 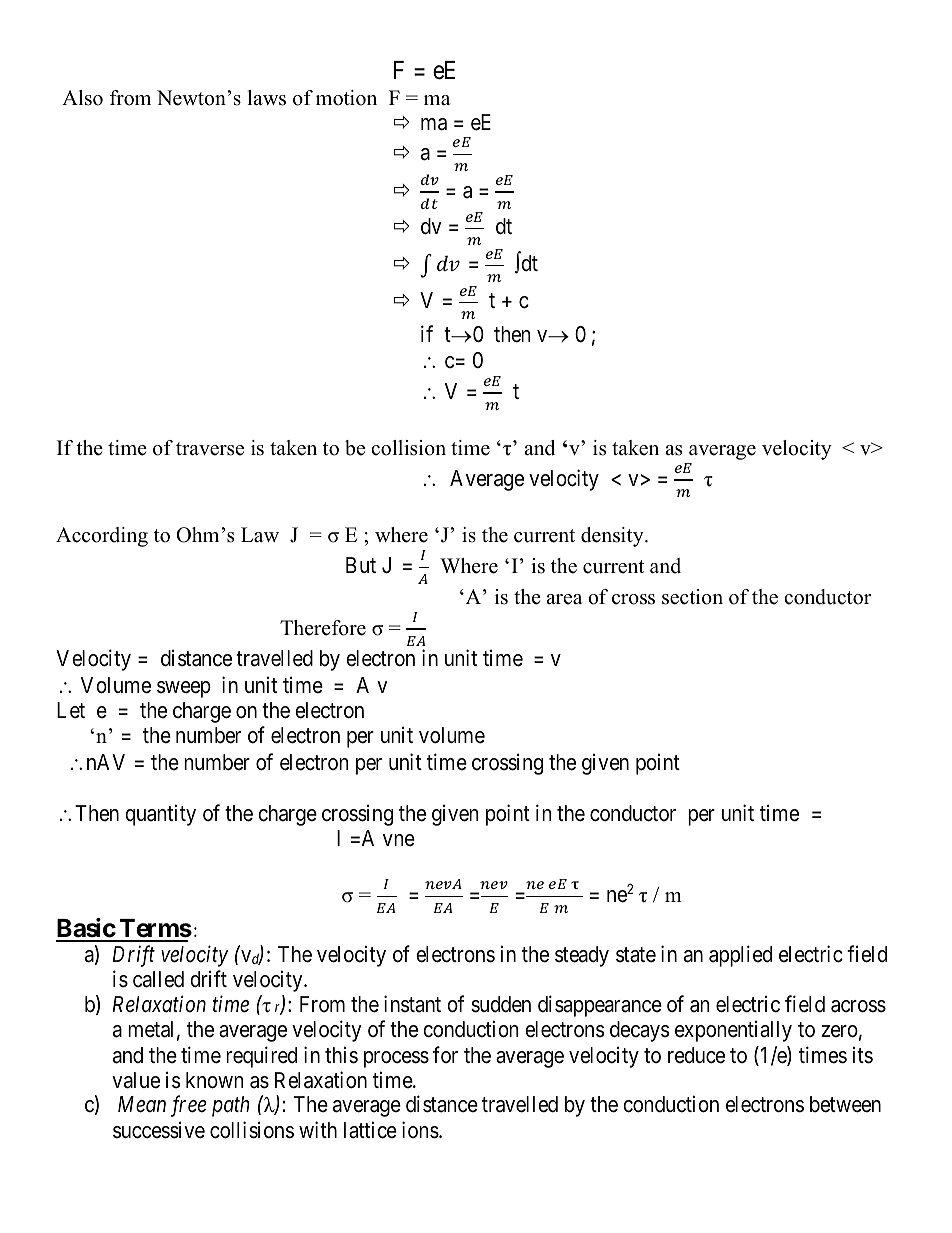 I want to click on area, so click(x=564, y=599).
